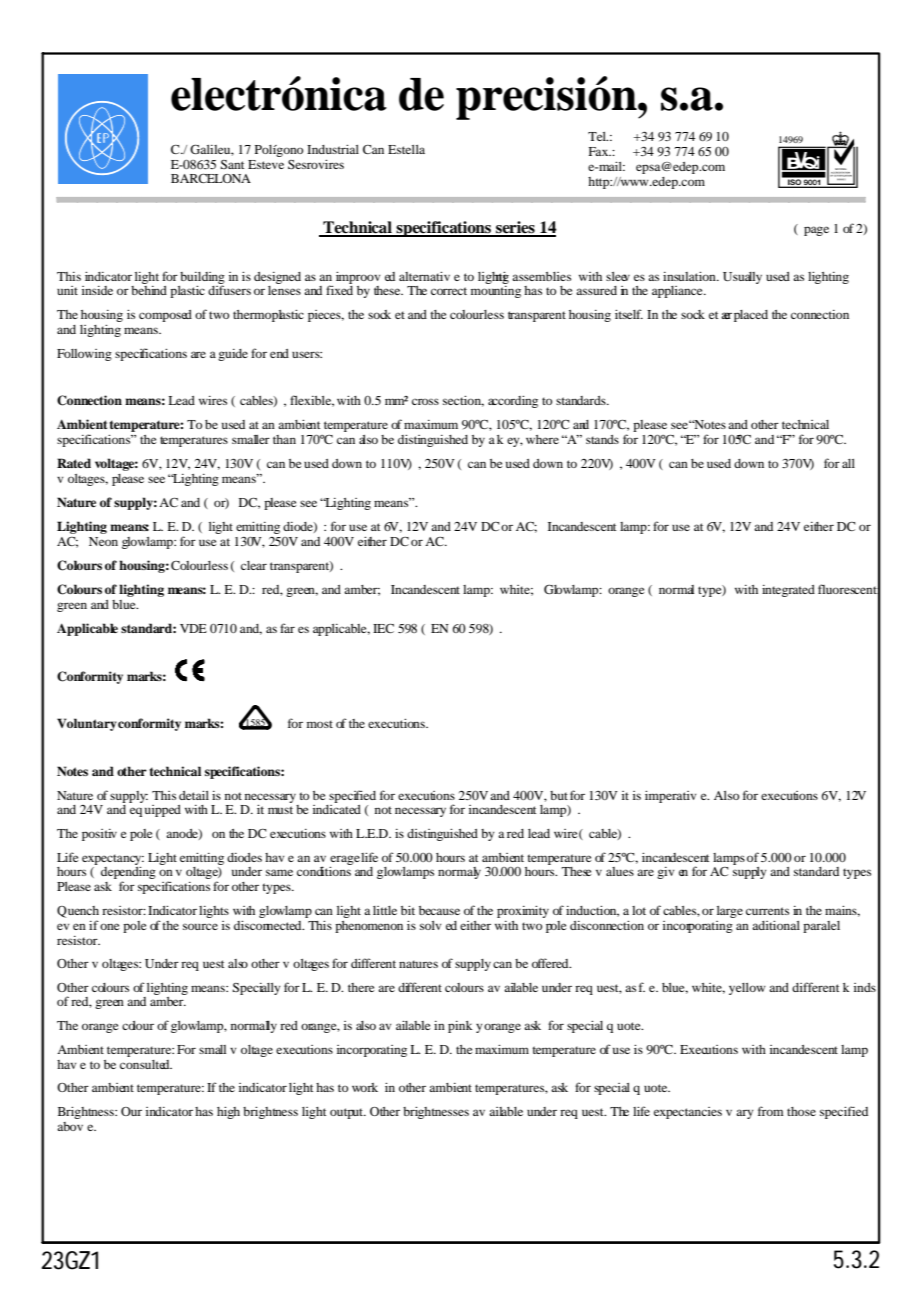  Describe the element at coordinates (816, 231) in the image. I see `page` at that location.
